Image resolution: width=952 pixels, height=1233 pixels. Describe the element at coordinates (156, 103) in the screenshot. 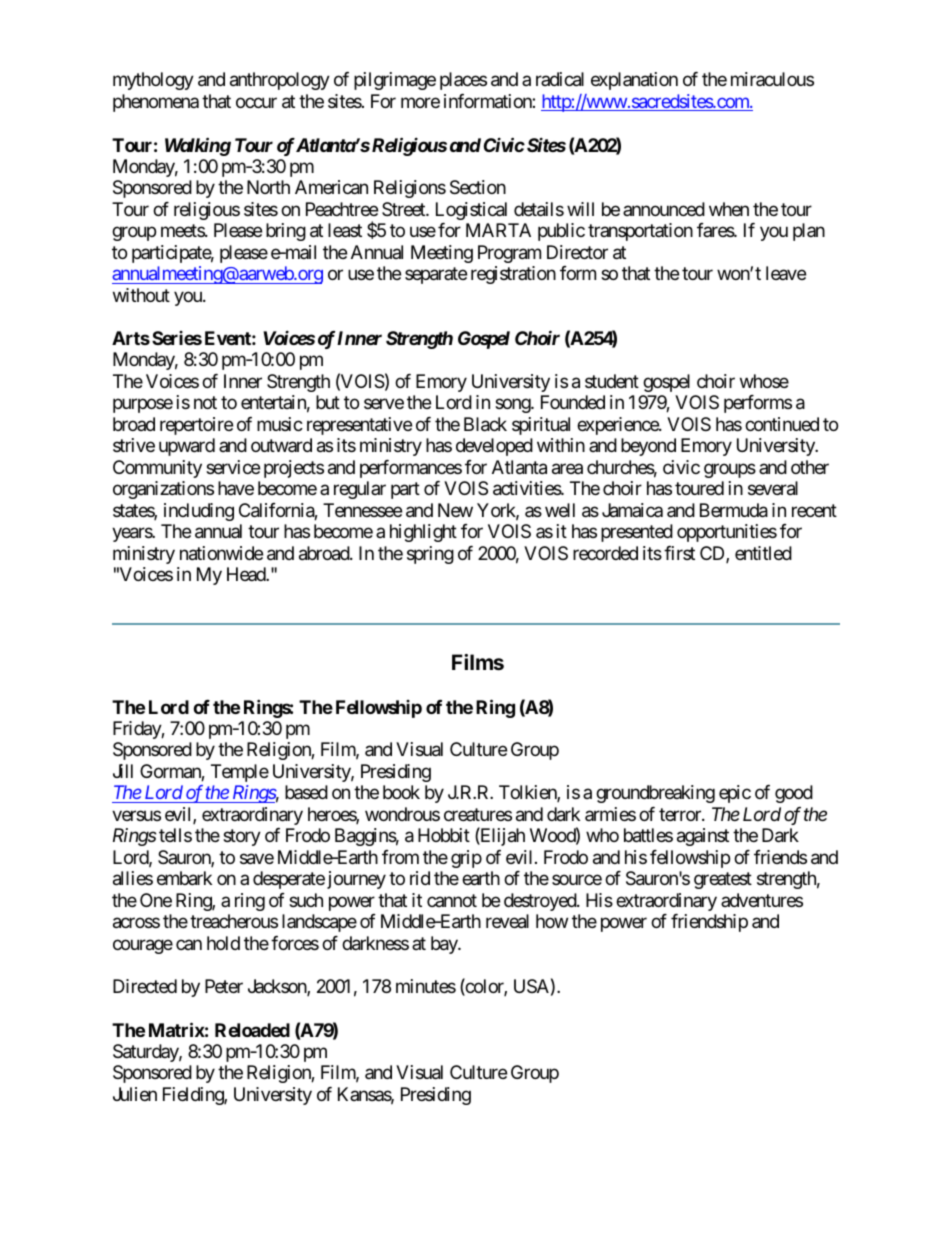

I see `phenomena` at that location.
